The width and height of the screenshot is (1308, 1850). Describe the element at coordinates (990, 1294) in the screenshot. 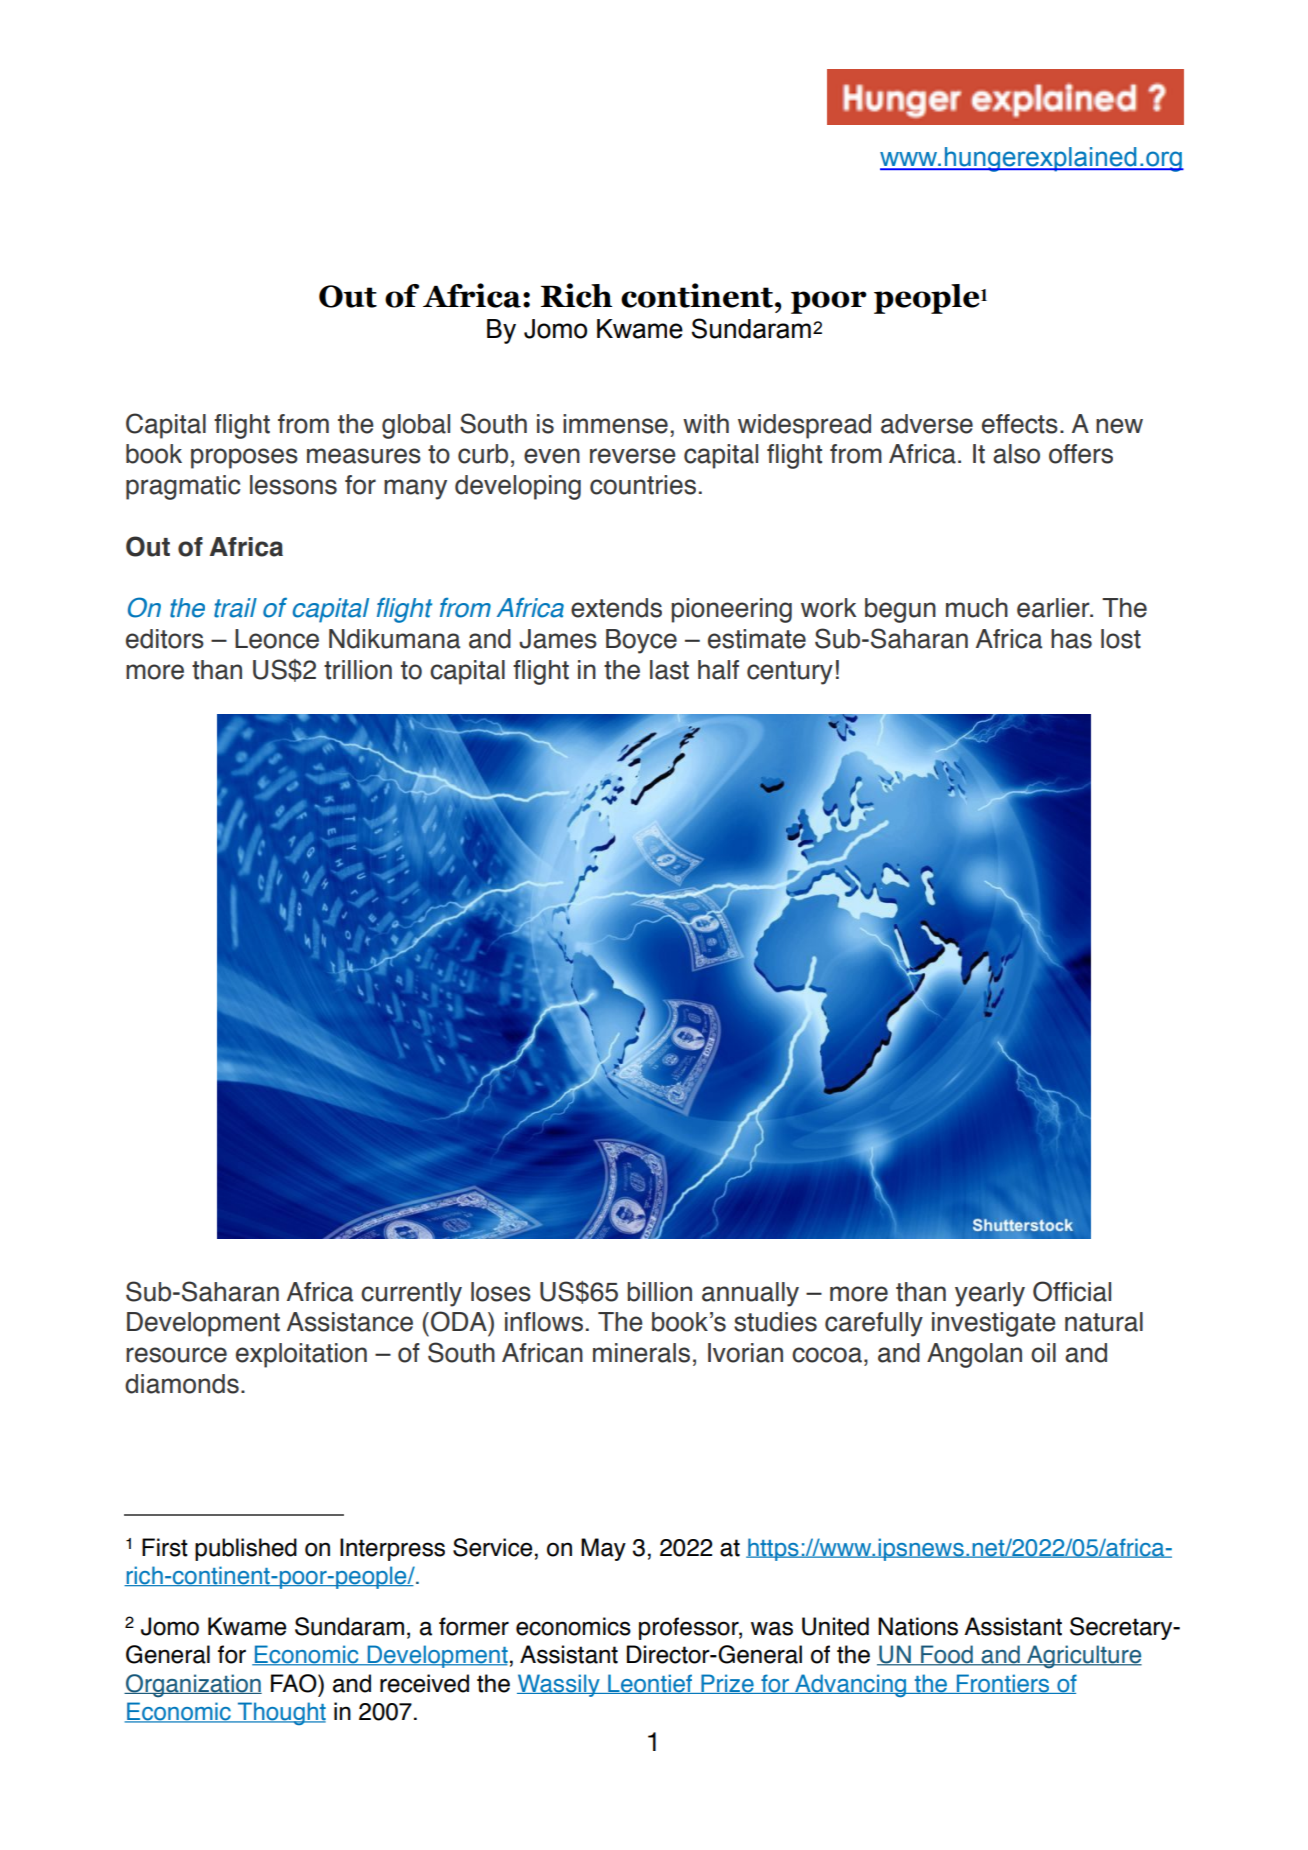

I see `yearly` at that location.
